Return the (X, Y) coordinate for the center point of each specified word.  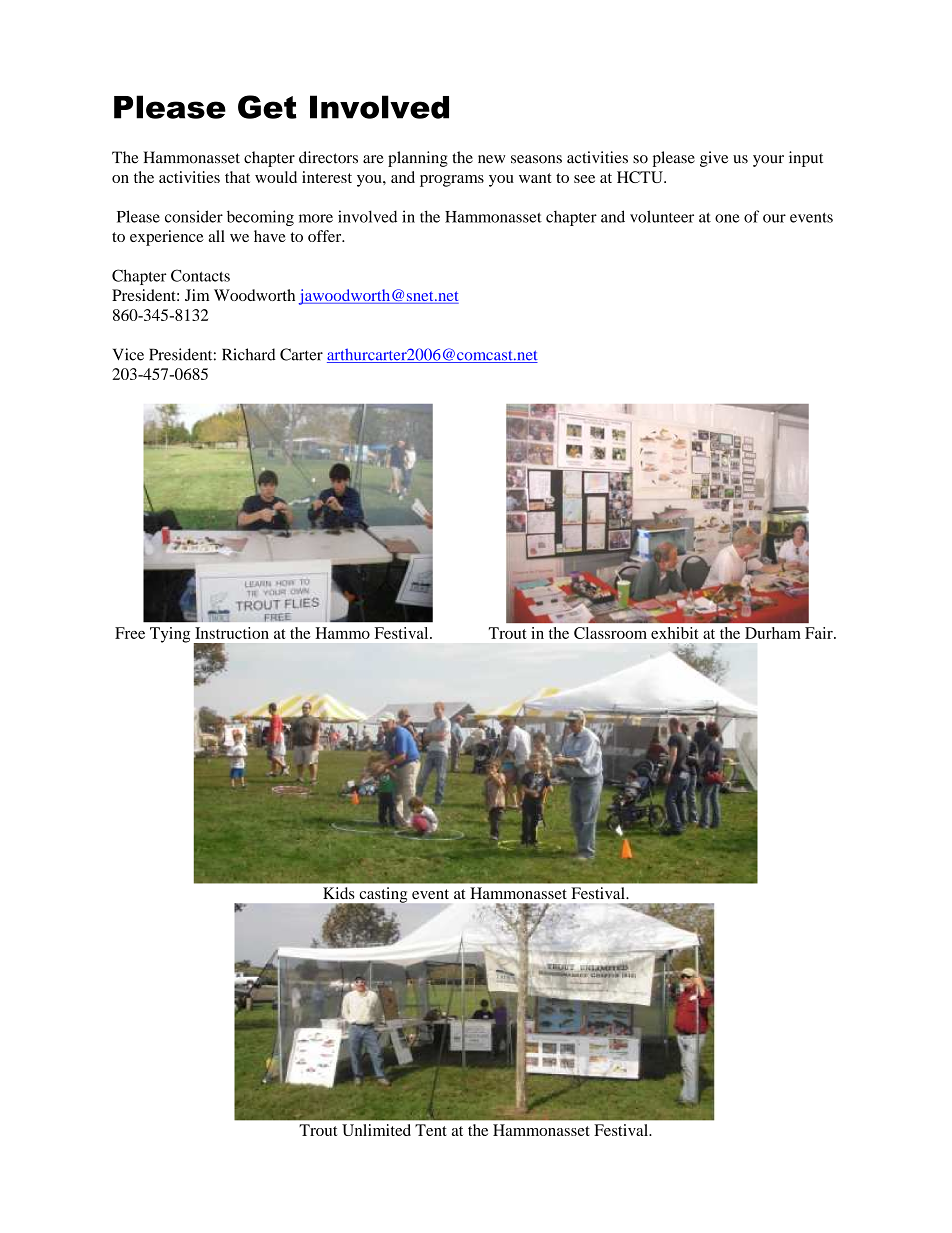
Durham (773, 633)
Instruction (232, 633)
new (491, 159)
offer (326, 236)
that (237, 177)
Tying (170, 635)
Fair (820, 633)
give (714, 159)
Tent (431, 1130)
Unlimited (376, 1130)
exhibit (675, 633)
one (727, 218)
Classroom (610, 633)
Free (130, 633)
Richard (249, 354)
